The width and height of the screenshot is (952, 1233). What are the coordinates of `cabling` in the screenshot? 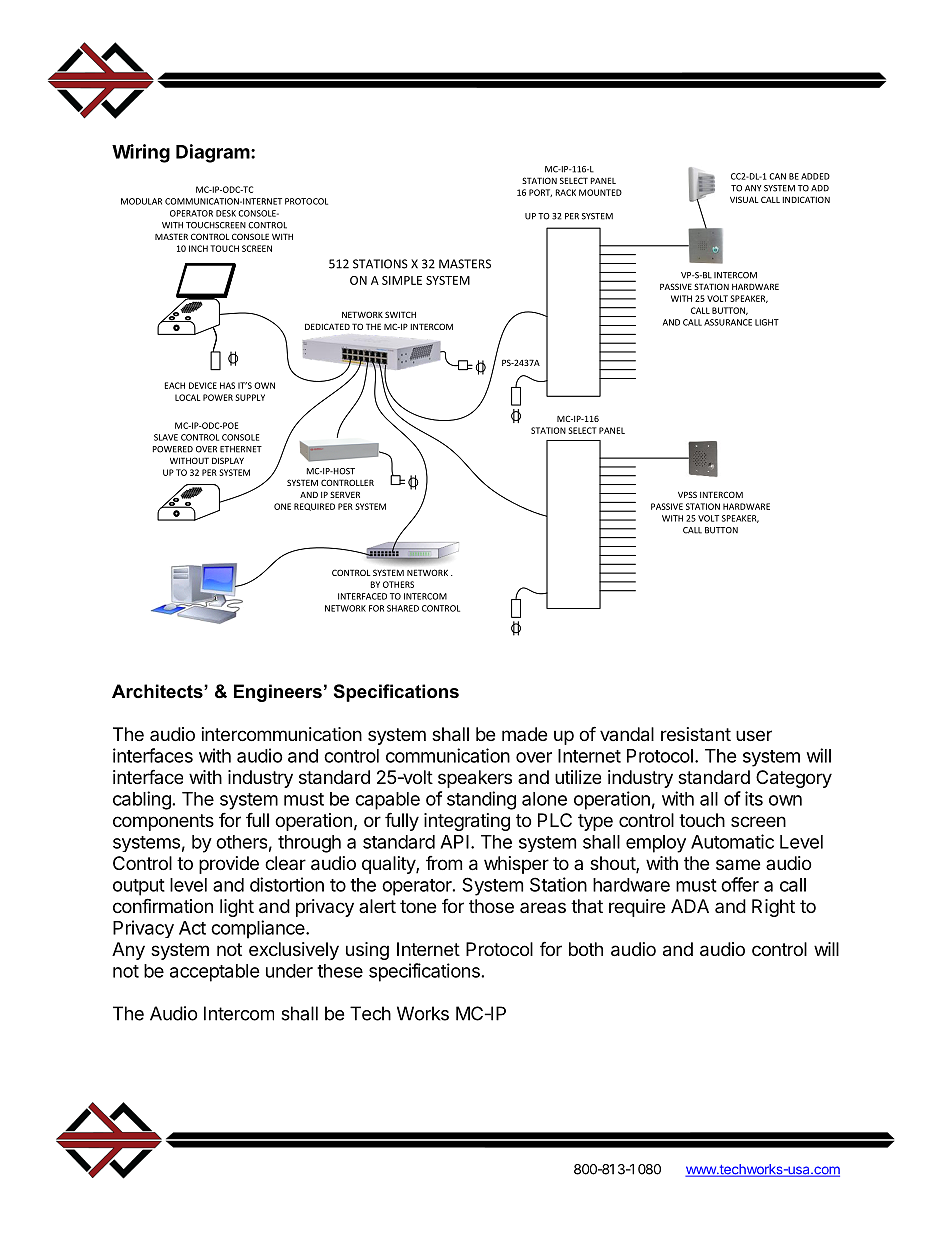 It's located at (142, 800).
